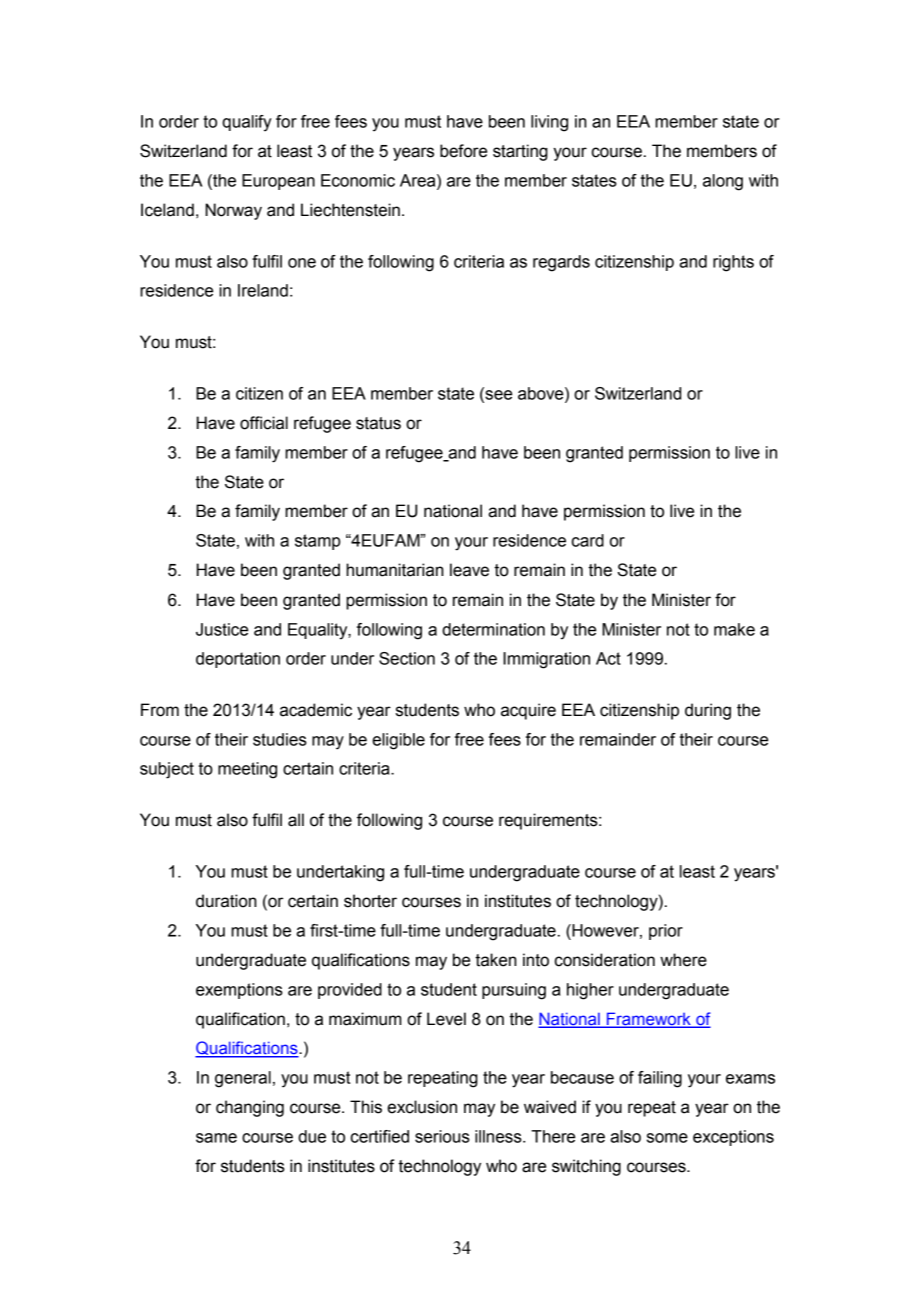  Describe the element at coordinates (723, 182) in the image. I see `along` at that location.
